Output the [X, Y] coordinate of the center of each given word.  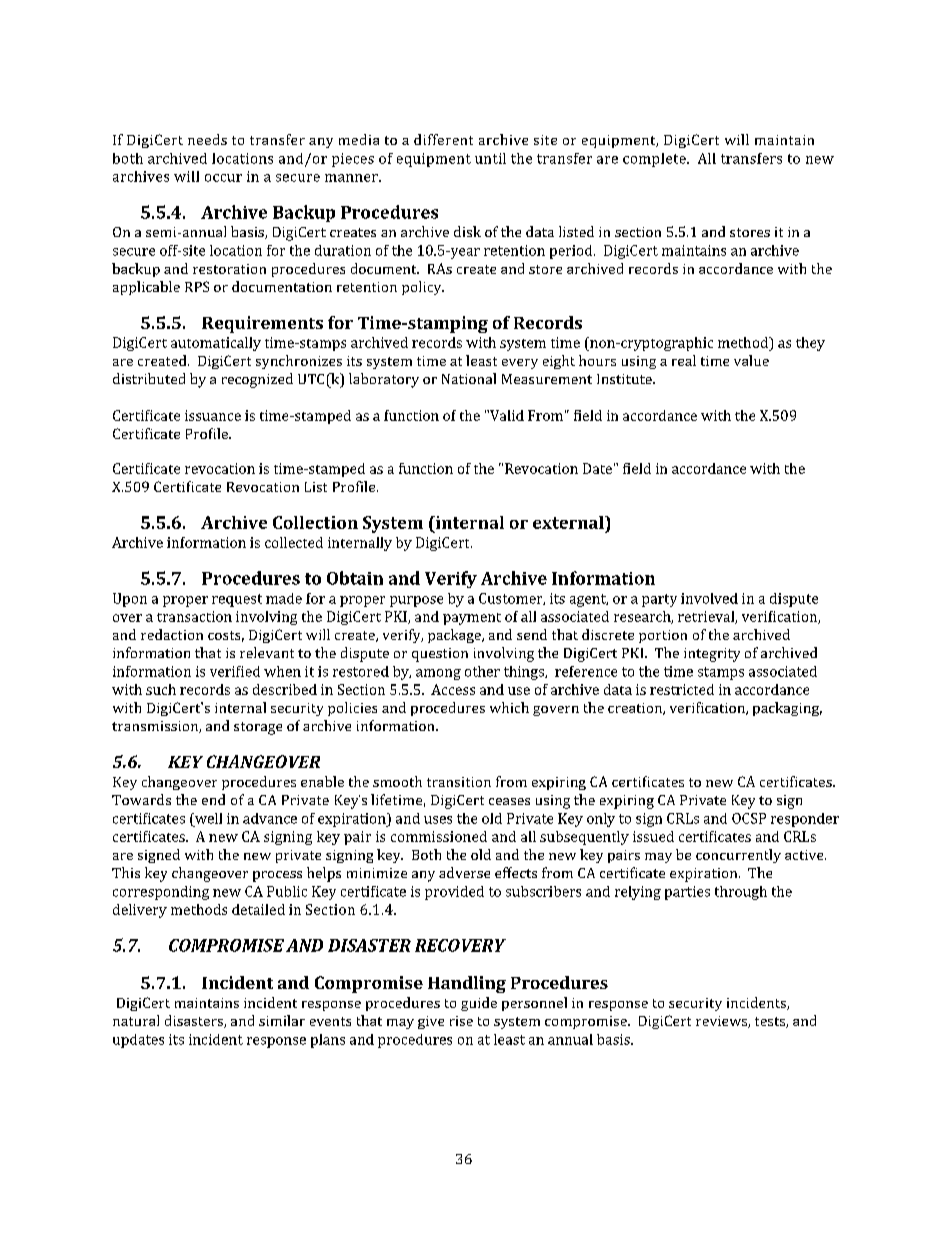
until [490, 158]
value [751, 360]
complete [655, 160]
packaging [787, 709]
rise [461, 1021]
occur [223, 178]
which [509, 707]
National [469, 378]
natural [136, 1020]
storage [258, 728]
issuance [213, 415]
